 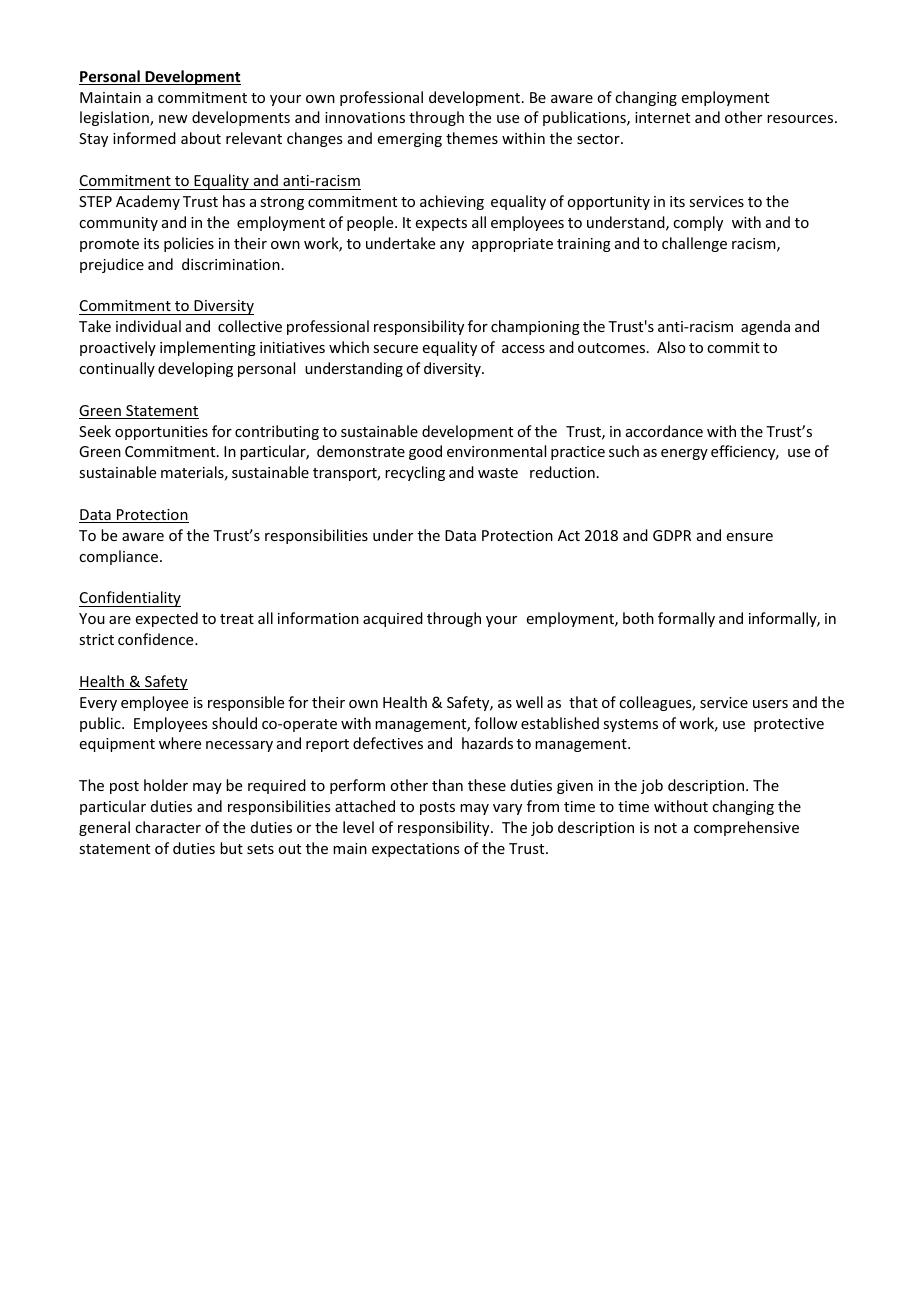 I want to click on about, so click(x=201, y=138).
